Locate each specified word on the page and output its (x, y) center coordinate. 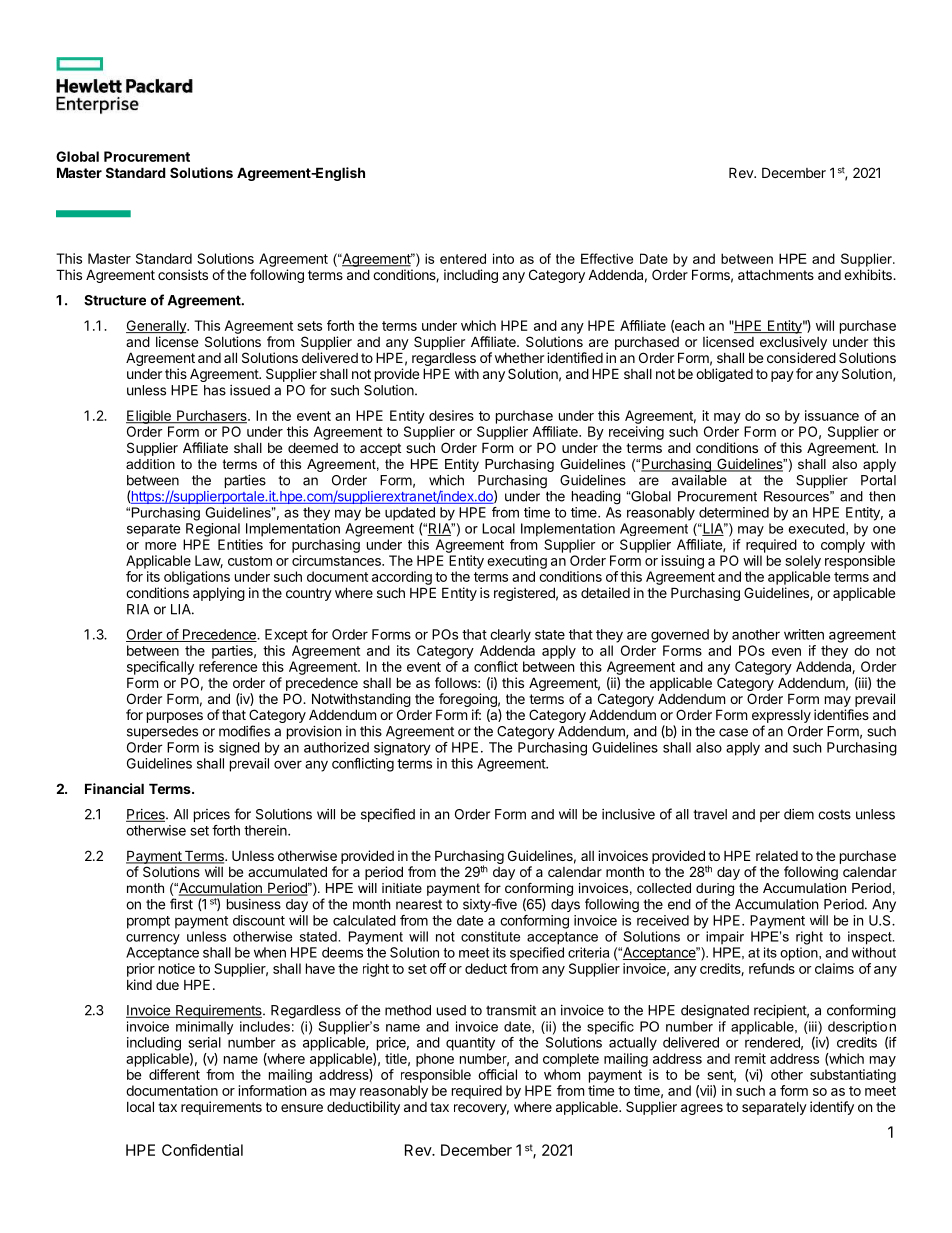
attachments (776, 275)
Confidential (202, 1150)
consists (183, 274)
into (503, 258)
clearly (510, 636)
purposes (175, 717)
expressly (781, 718)
